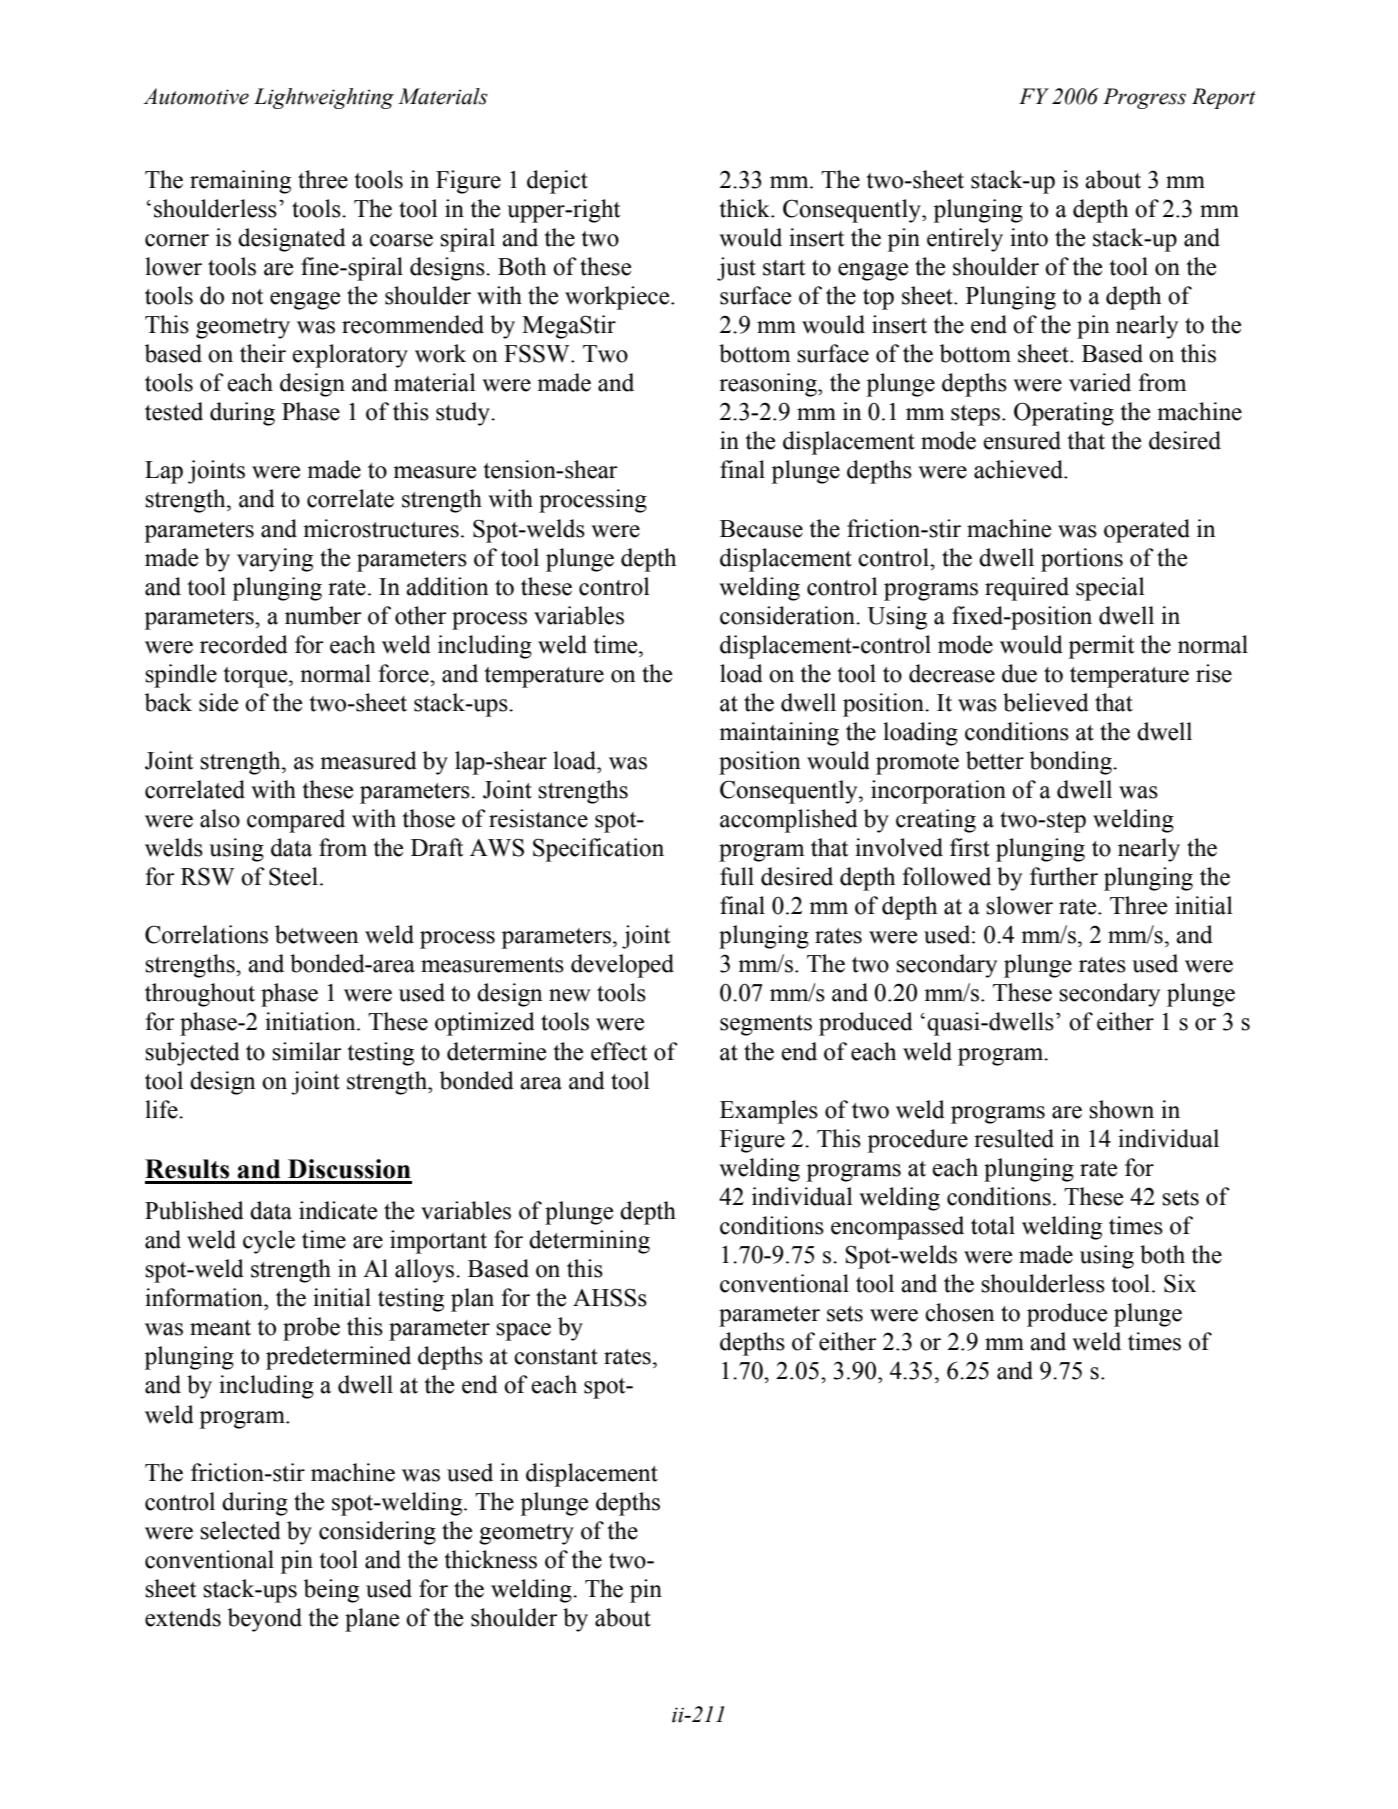 The width and height of the image is (1398, 1809). I want to click on Six, so click(1180, 1283).
